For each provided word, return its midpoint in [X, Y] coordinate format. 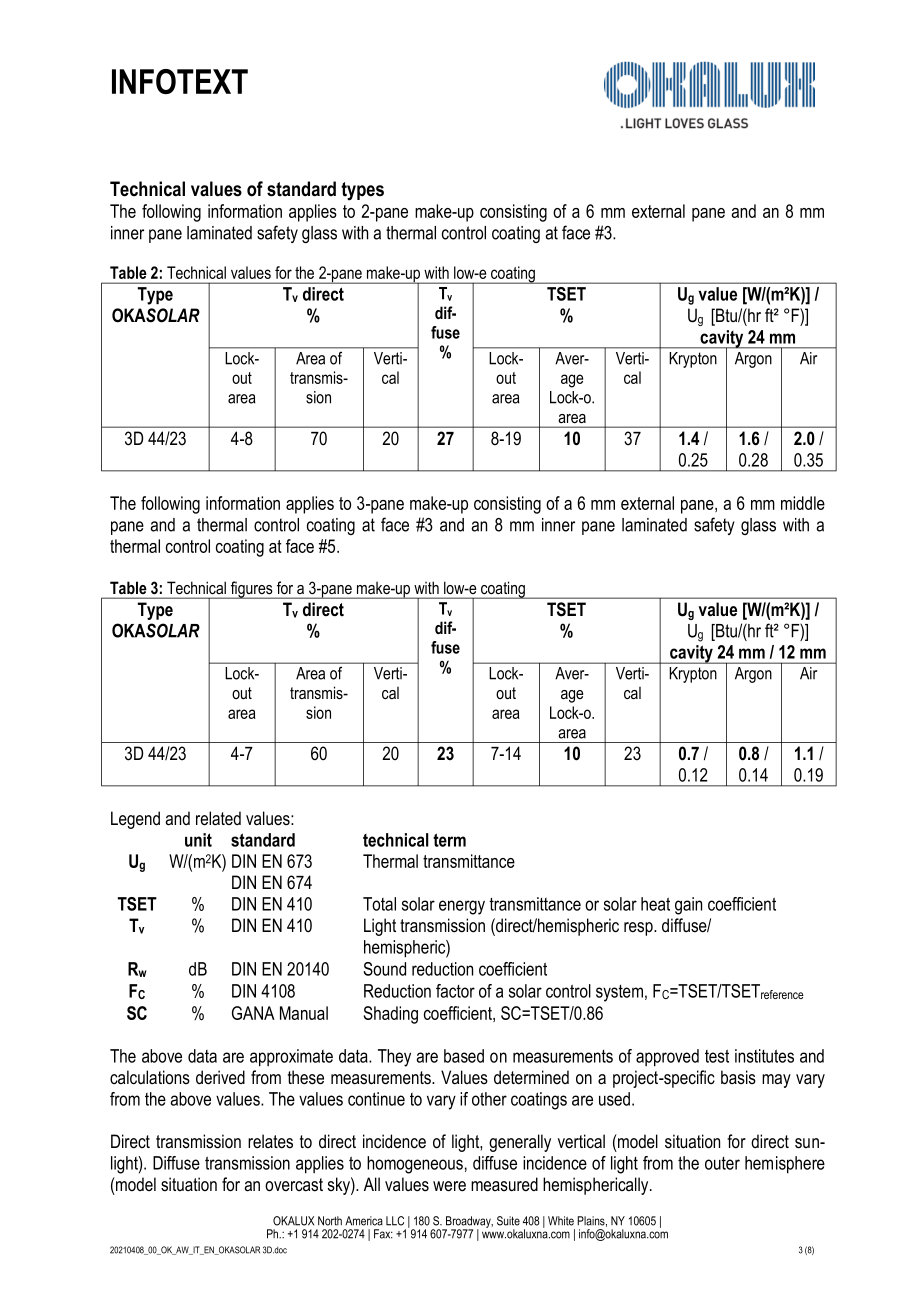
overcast [294, 1185]
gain [688, 906]
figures [252, 590]
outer [722, 1163]
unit [198, 840]
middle [803, 503]
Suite [508, 1221]
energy [462, 907]
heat [655, 904]
